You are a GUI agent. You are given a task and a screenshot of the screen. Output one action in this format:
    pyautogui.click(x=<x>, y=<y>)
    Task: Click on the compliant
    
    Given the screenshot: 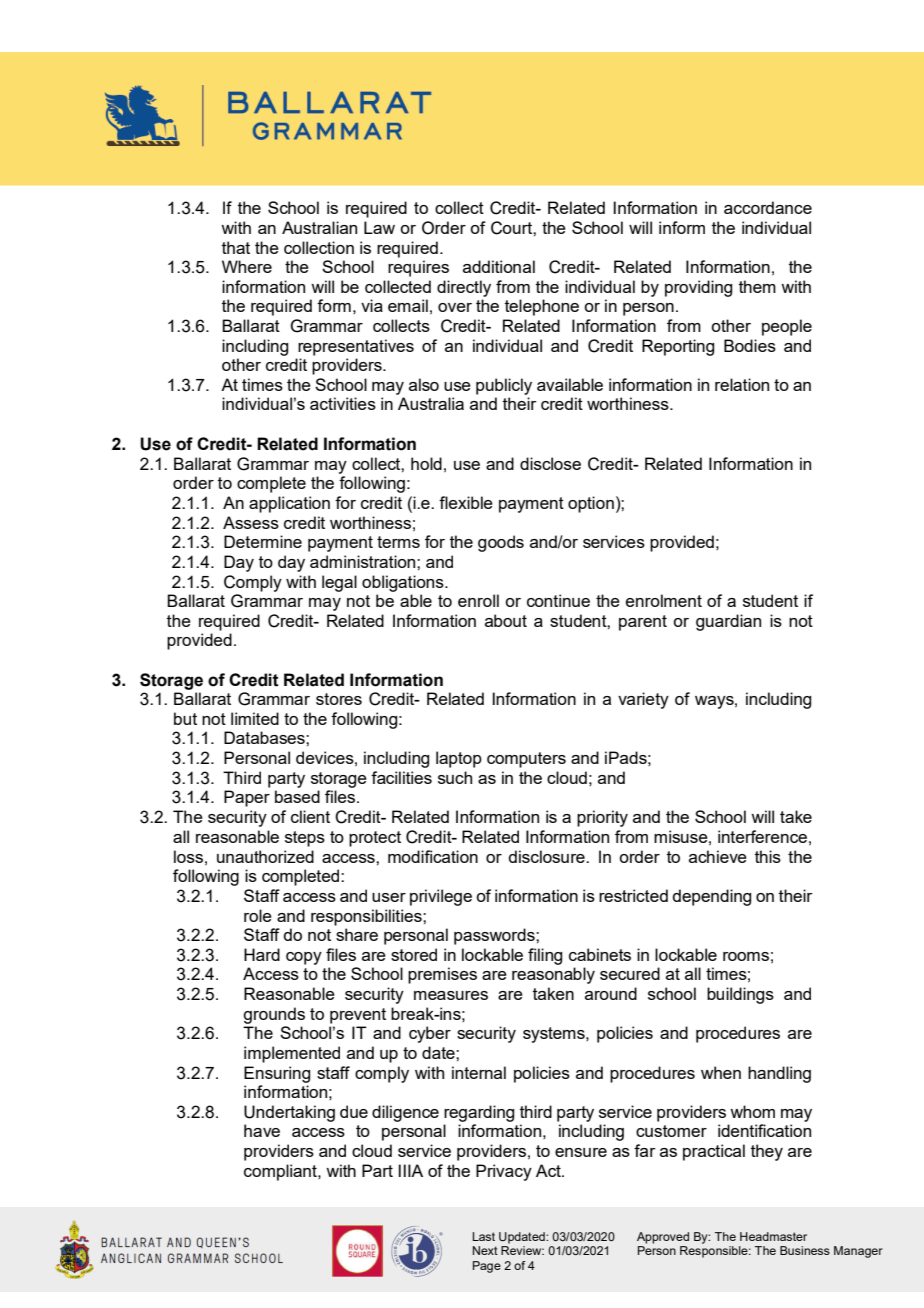 What is the action you would take?
    pyautogui.click(x=281, y=1172)
